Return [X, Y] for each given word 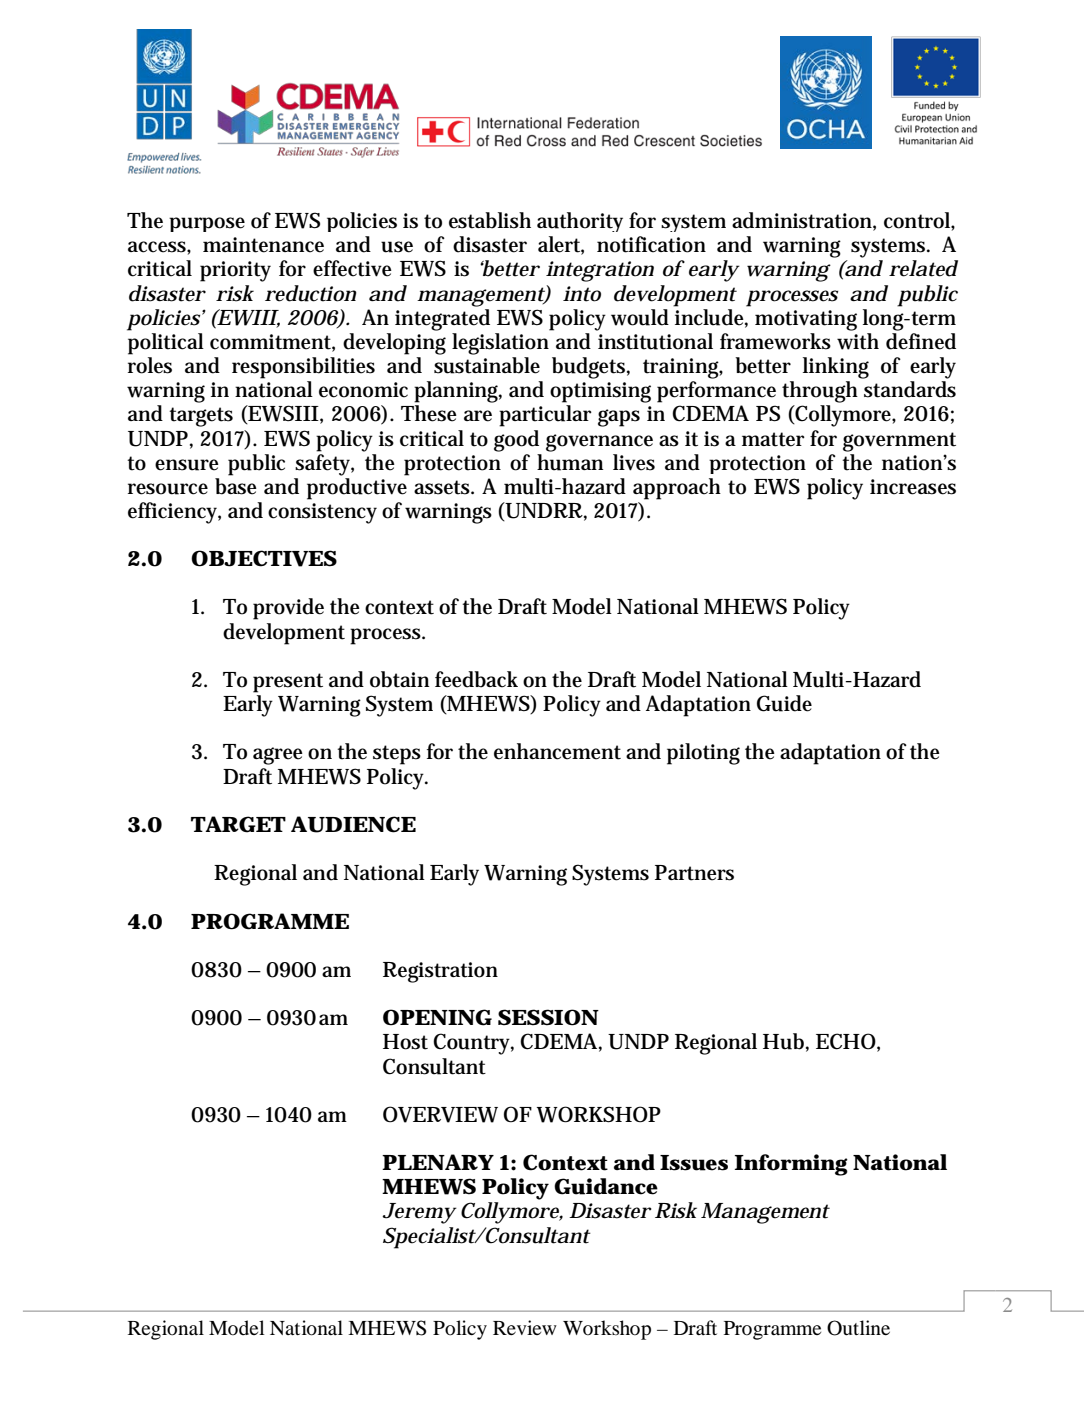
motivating [806, 320]
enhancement [557, 751]
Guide [784, 703]
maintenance [263, 245]
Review [525, 1327]
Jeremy [419, 1213]
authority [580, 222]
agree [278, 756]
